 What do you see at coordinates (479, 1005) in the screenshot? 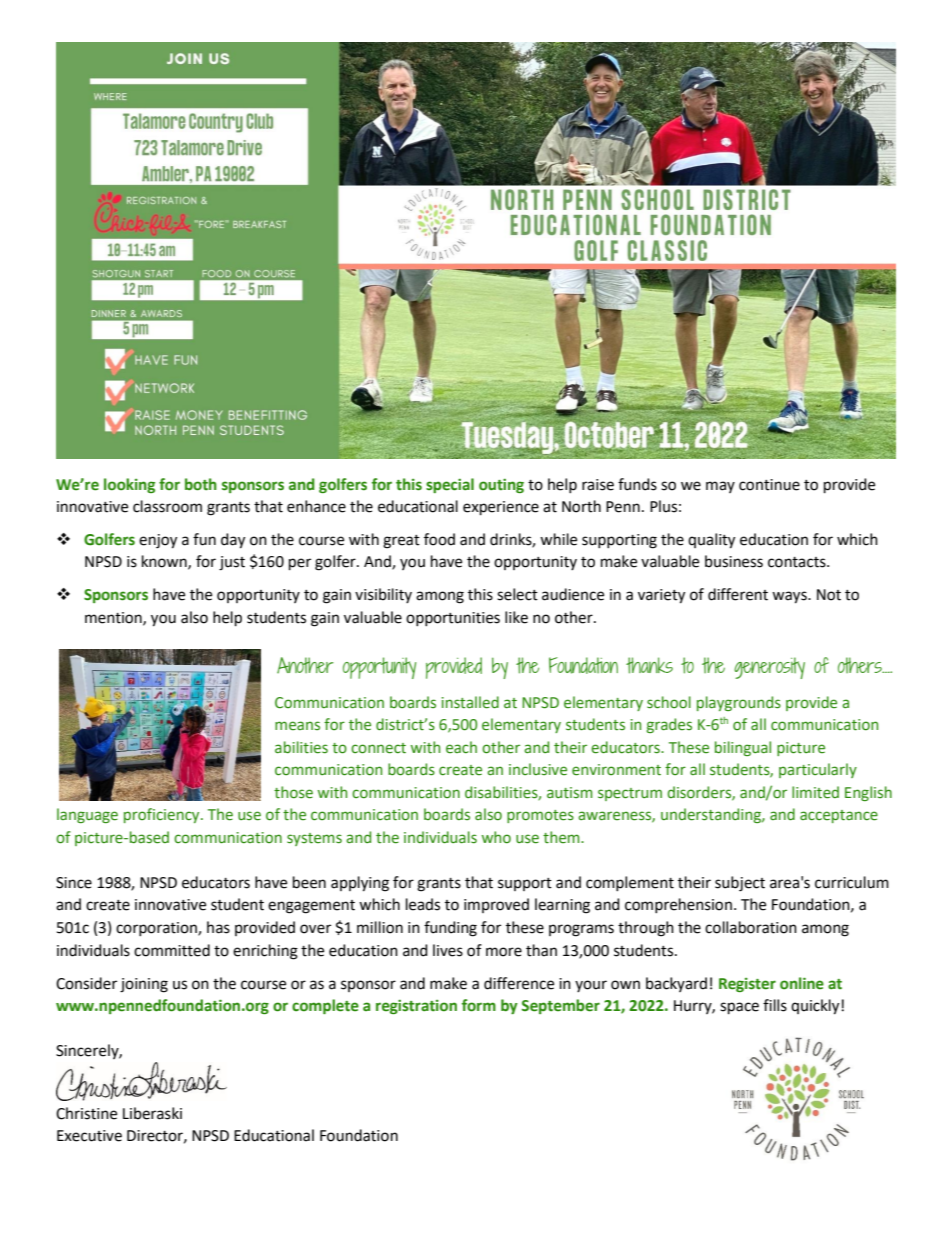
I see `form` at bounding box center [479, 1005].
